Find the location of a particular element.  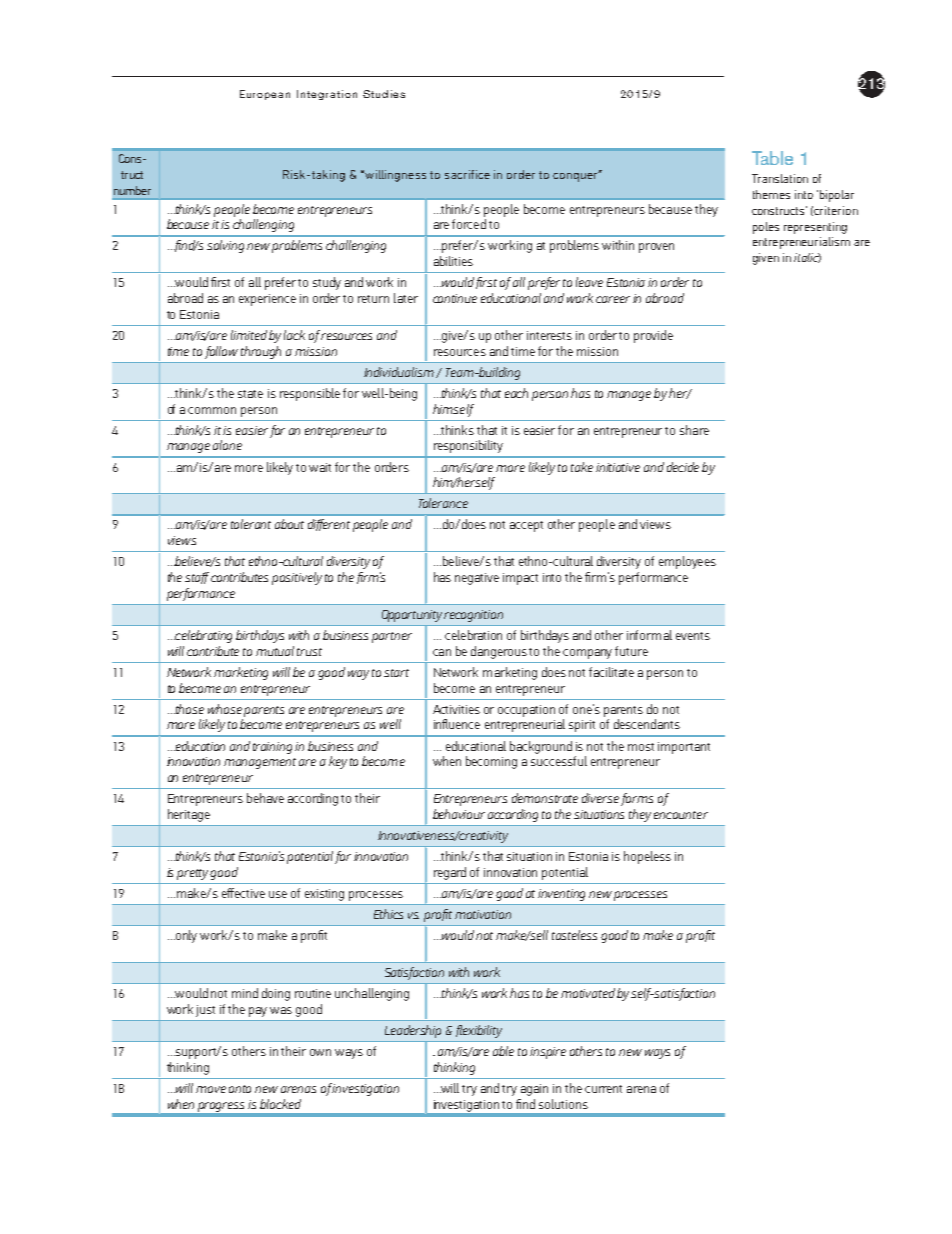

current is located at coordinates (603, 1089).
